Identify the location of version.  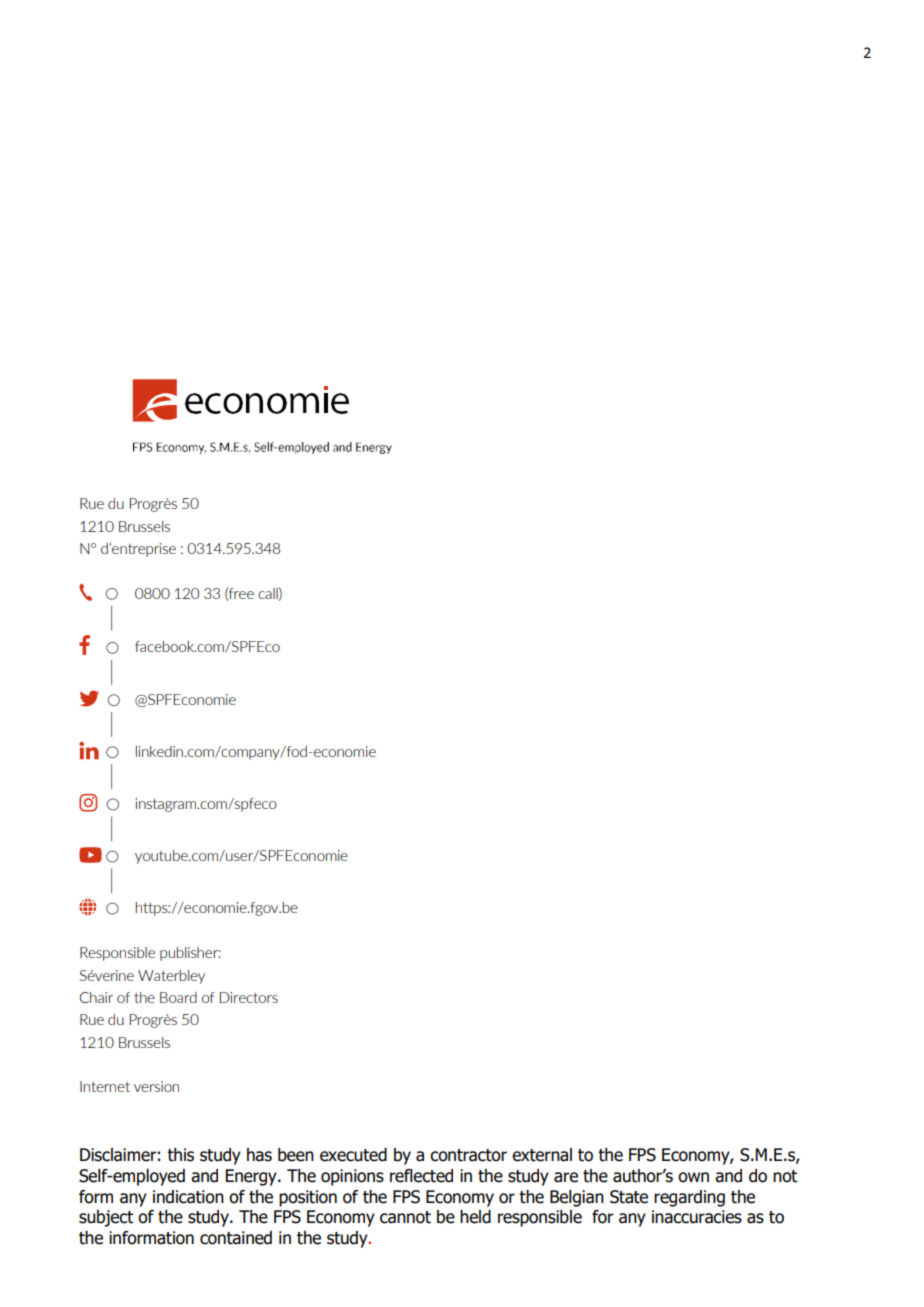
(156, 1086).
